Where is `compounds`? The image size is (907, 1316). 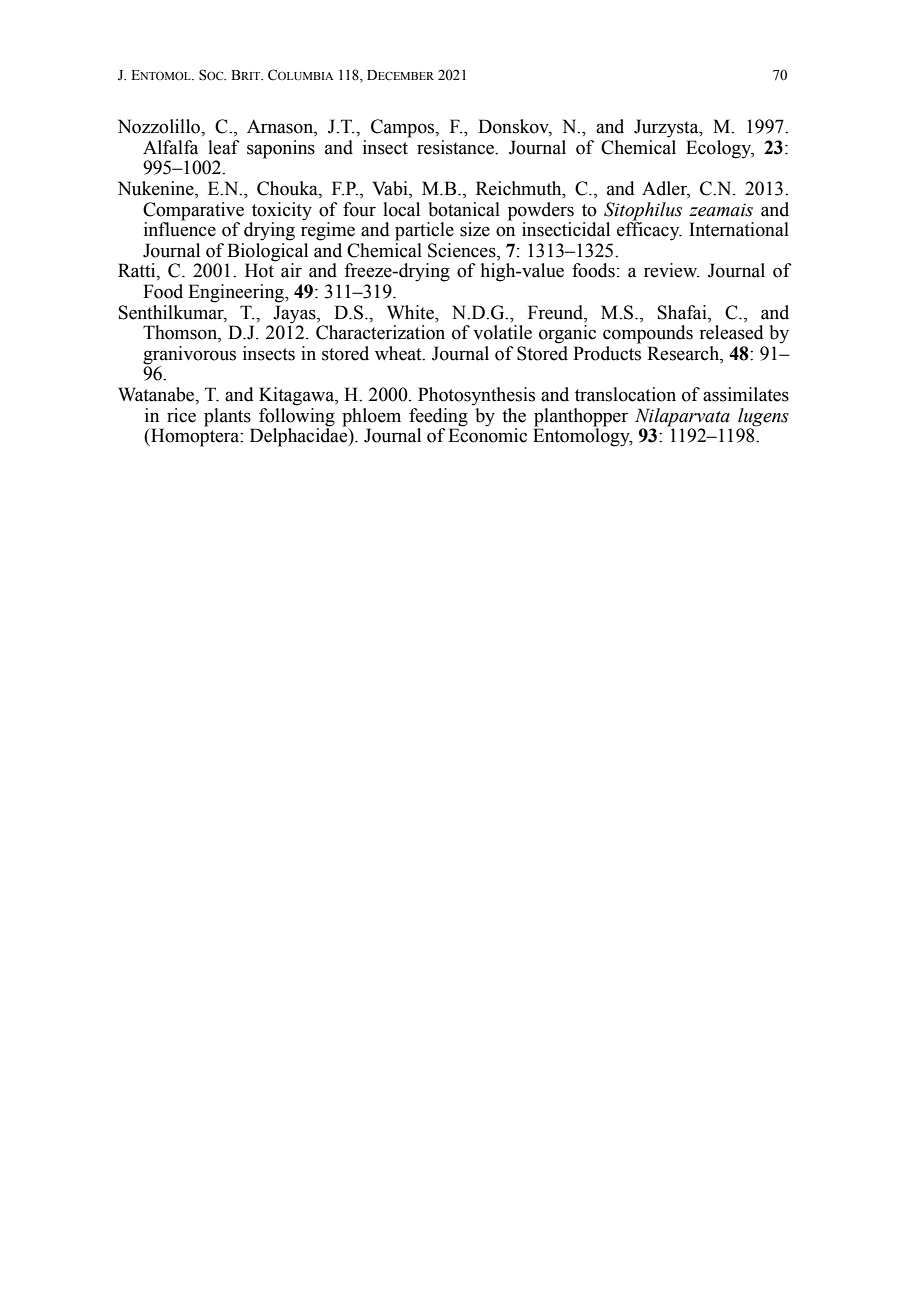 compounds is located at coordinates (648, 334).
